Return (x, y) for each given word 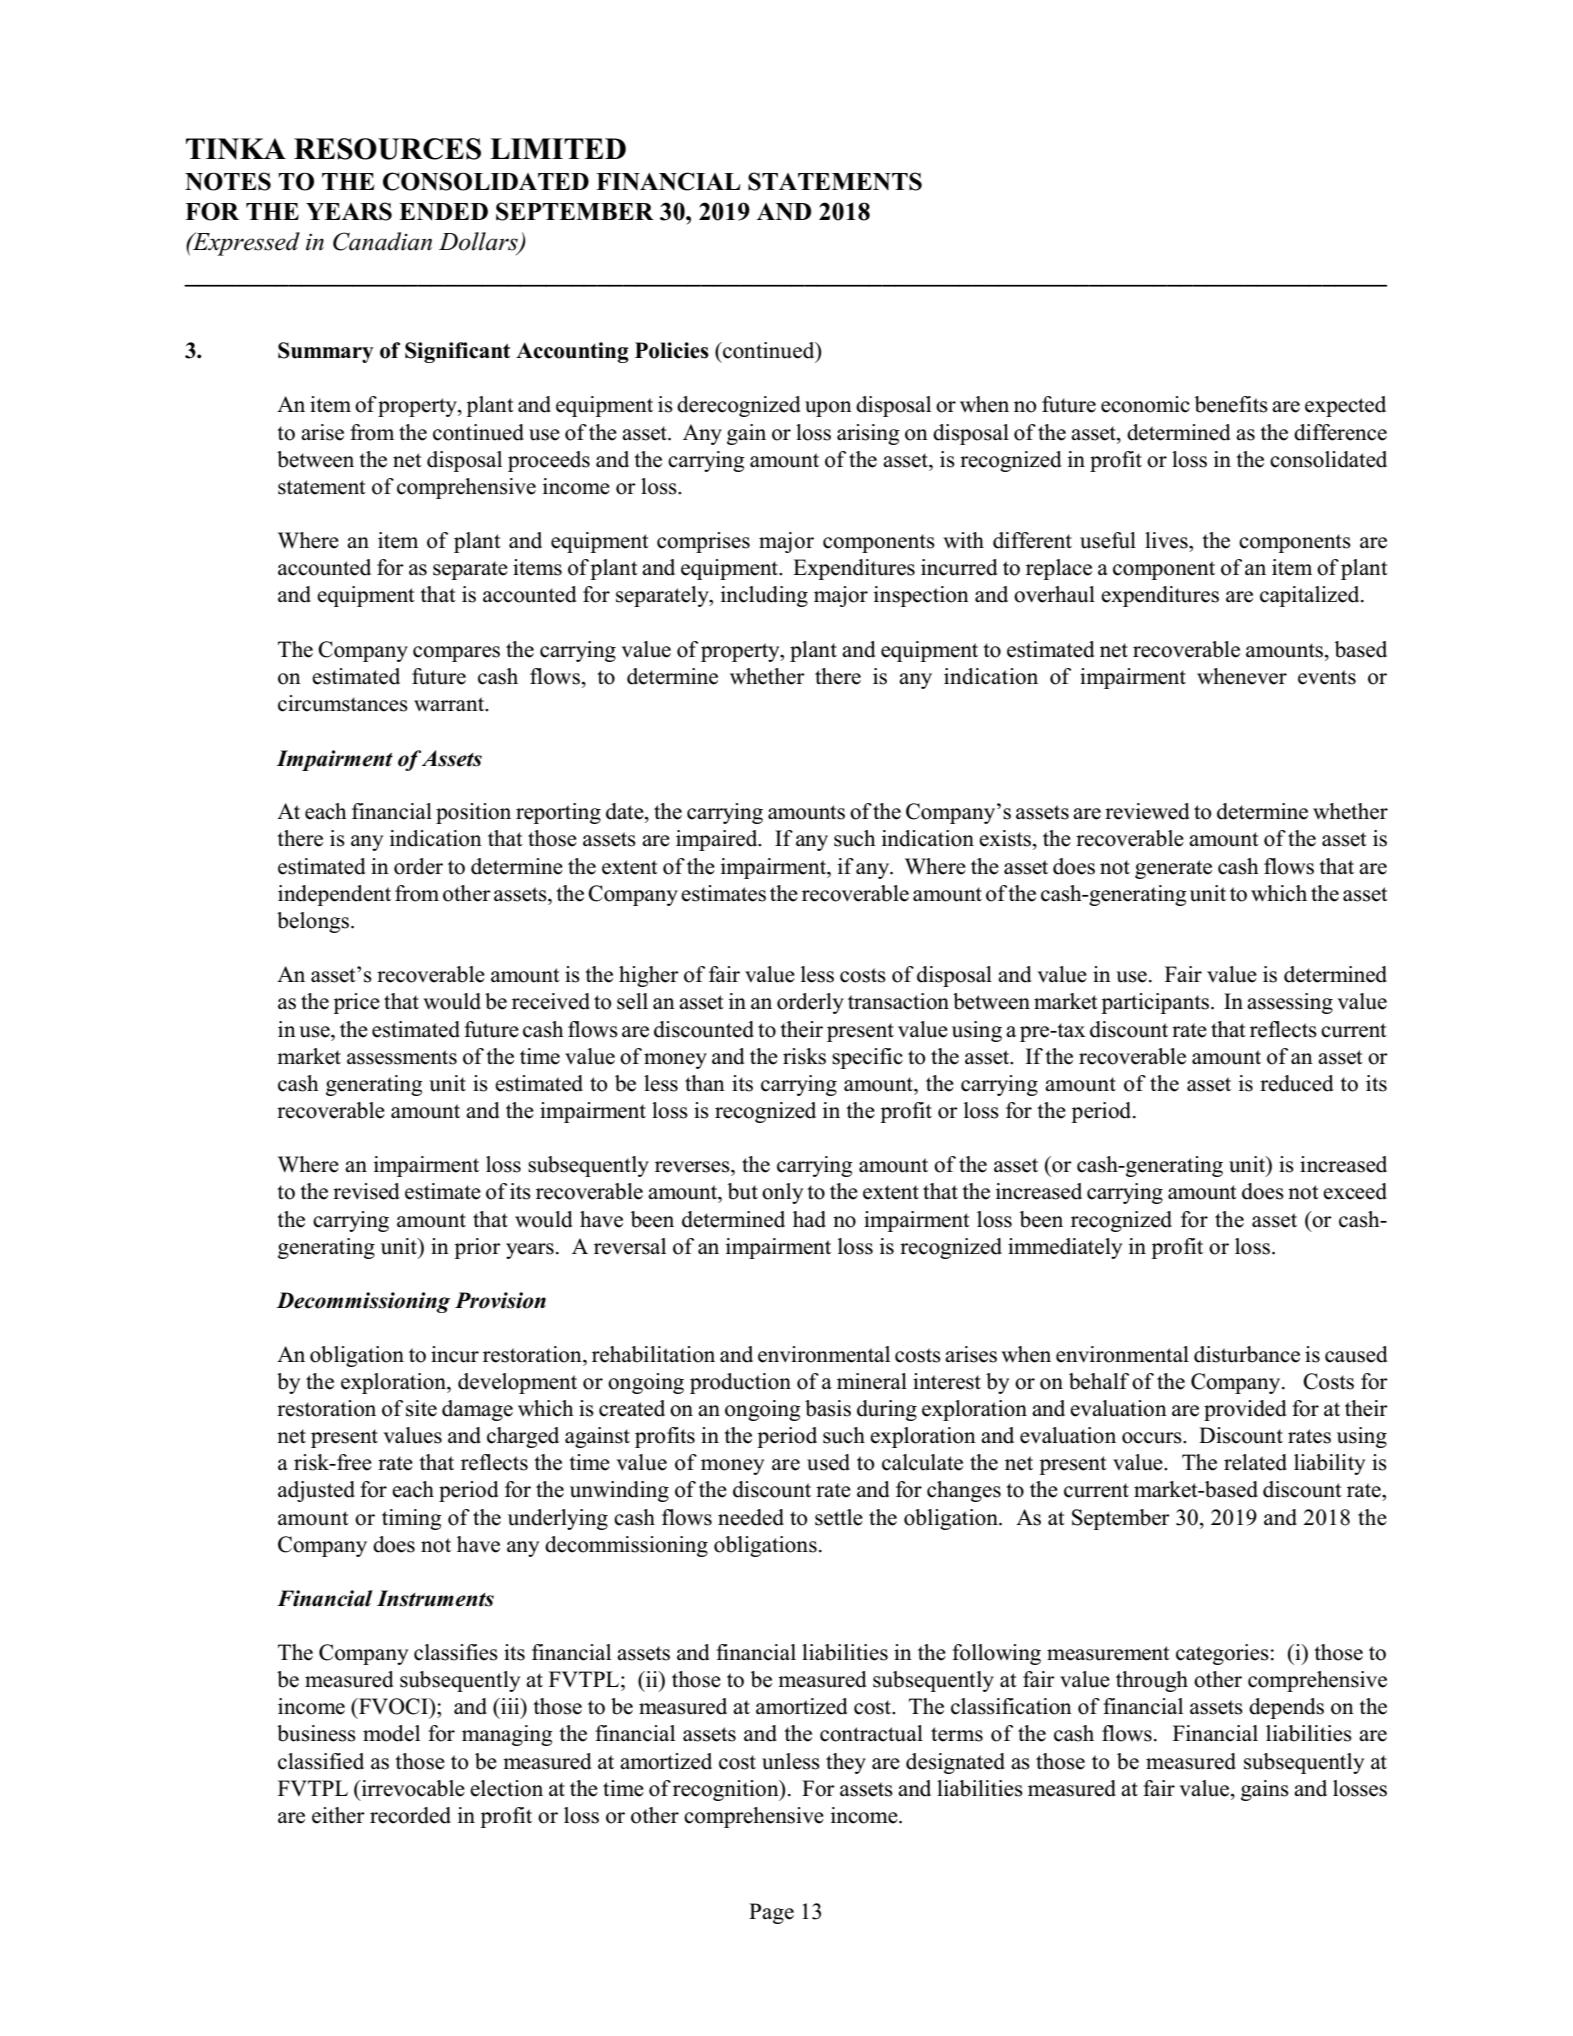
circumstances (343, 703)
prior (477, 1248)
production (740, 1383)
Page (771, 1913)
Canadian (382, 241)
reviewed (1147, 811)
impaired (718, 840)
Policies (672, 350)
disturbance (1247, 1354)
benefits (1231, 404)
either (338, 1815)
